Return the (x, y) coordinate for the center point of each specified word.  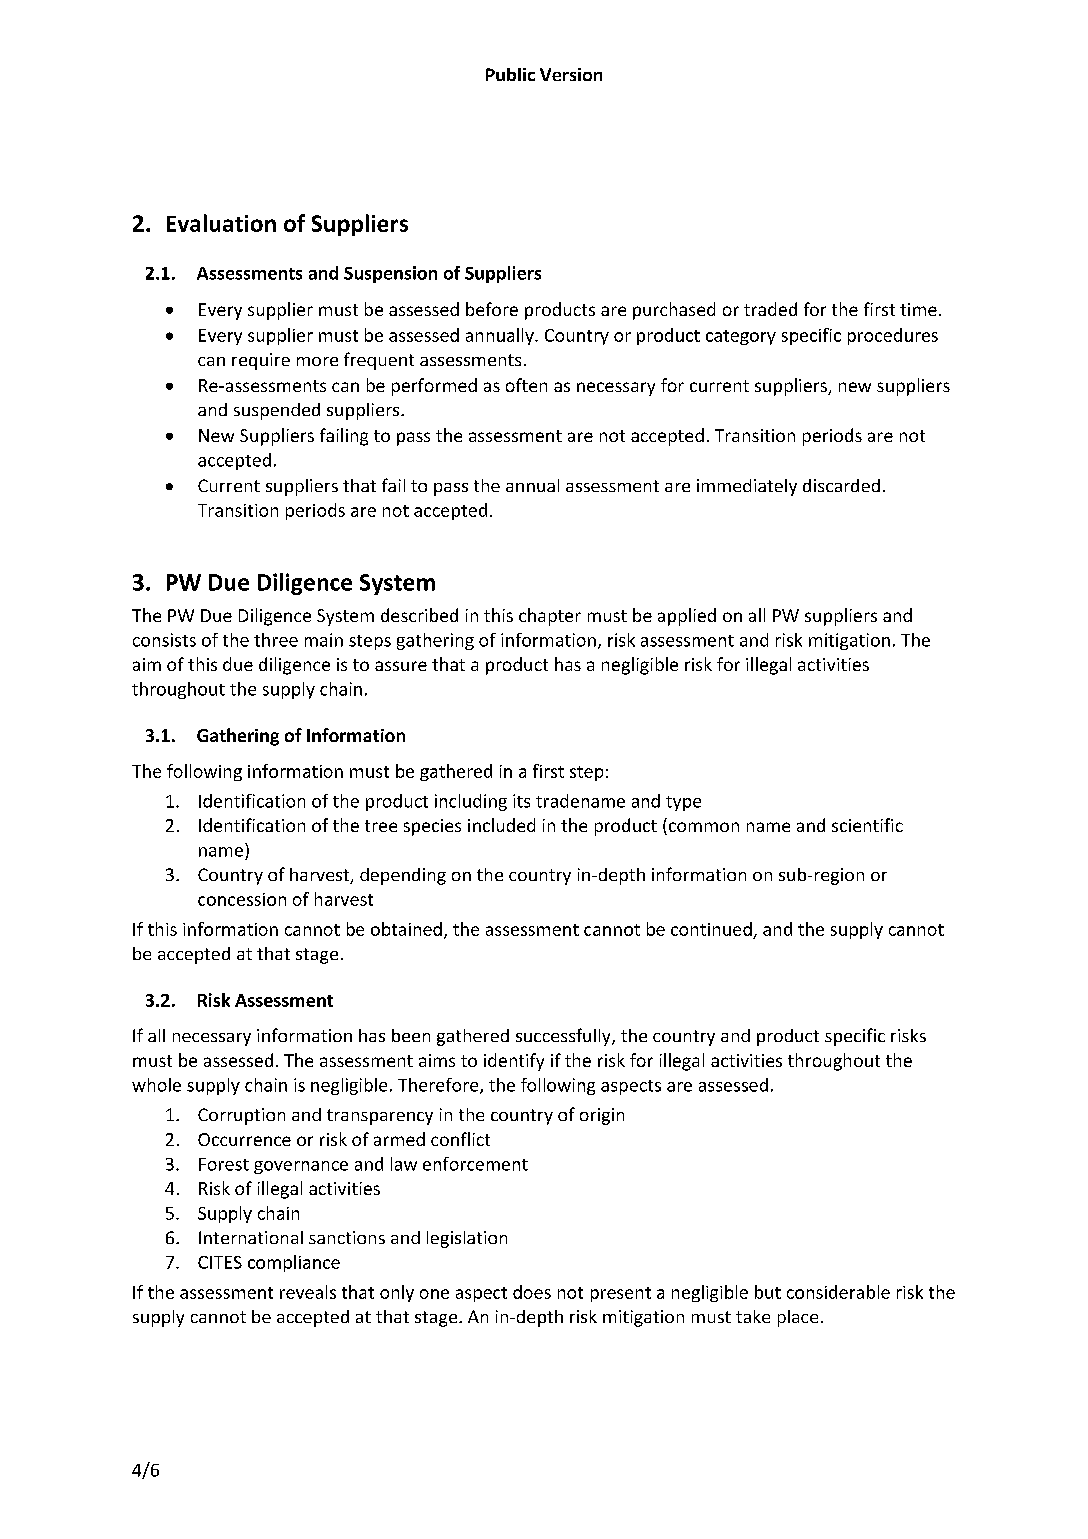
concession (242, 899)
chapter (550, 617)
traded (770, 309)
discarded (841, 485)
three (276, 640)
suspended (277, 411)
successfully (564, 1037)
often (526, 385)
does (532, 1292)
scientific (867, 825)
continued (711, 929)
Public (510, 74)
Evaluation (221, 223)
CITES (220, 1262)
